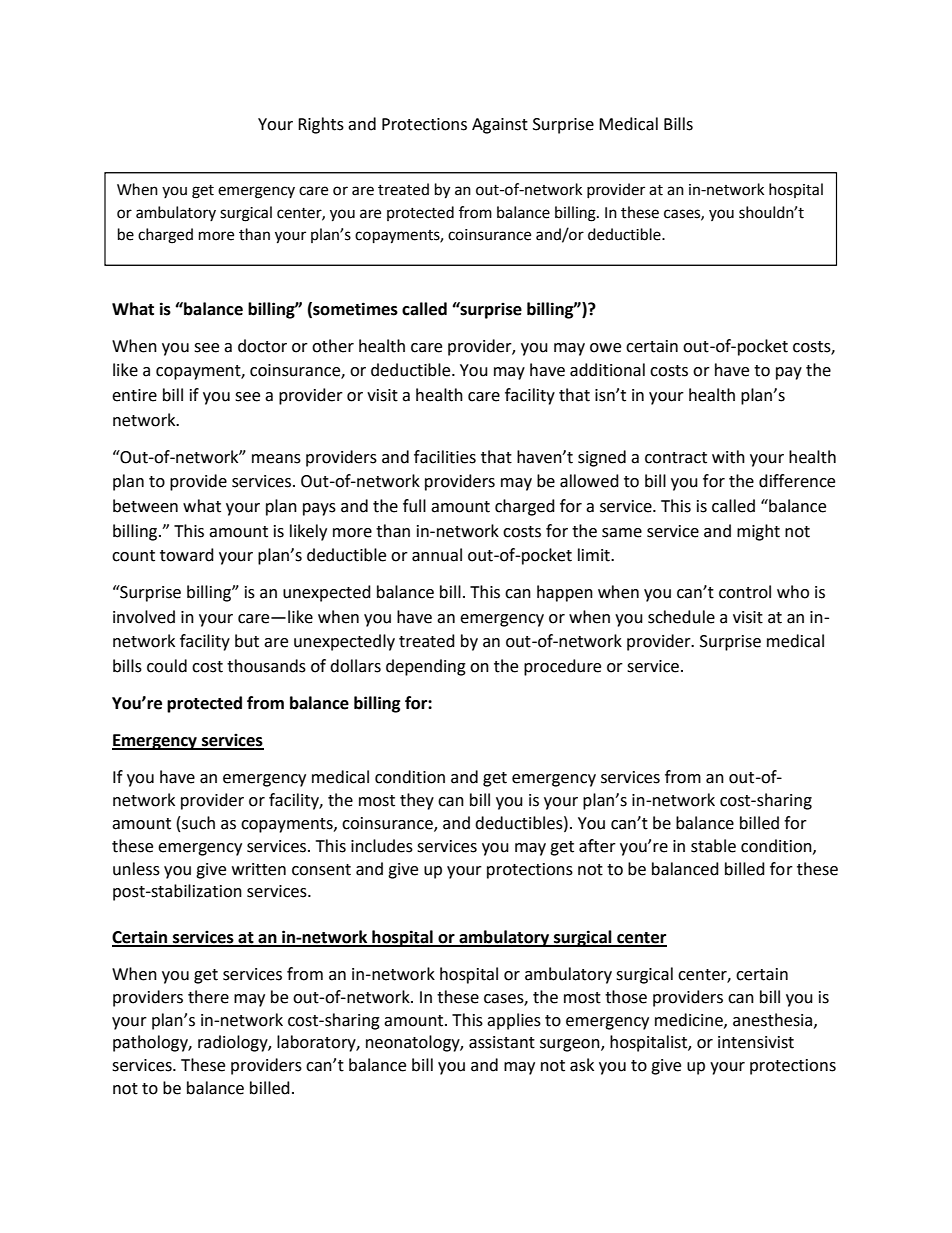 The width and height of the screenshot is (952, 1233). Describe the element at coordinates (445, 457) in the screenshot. I see `facilities` at that location.
